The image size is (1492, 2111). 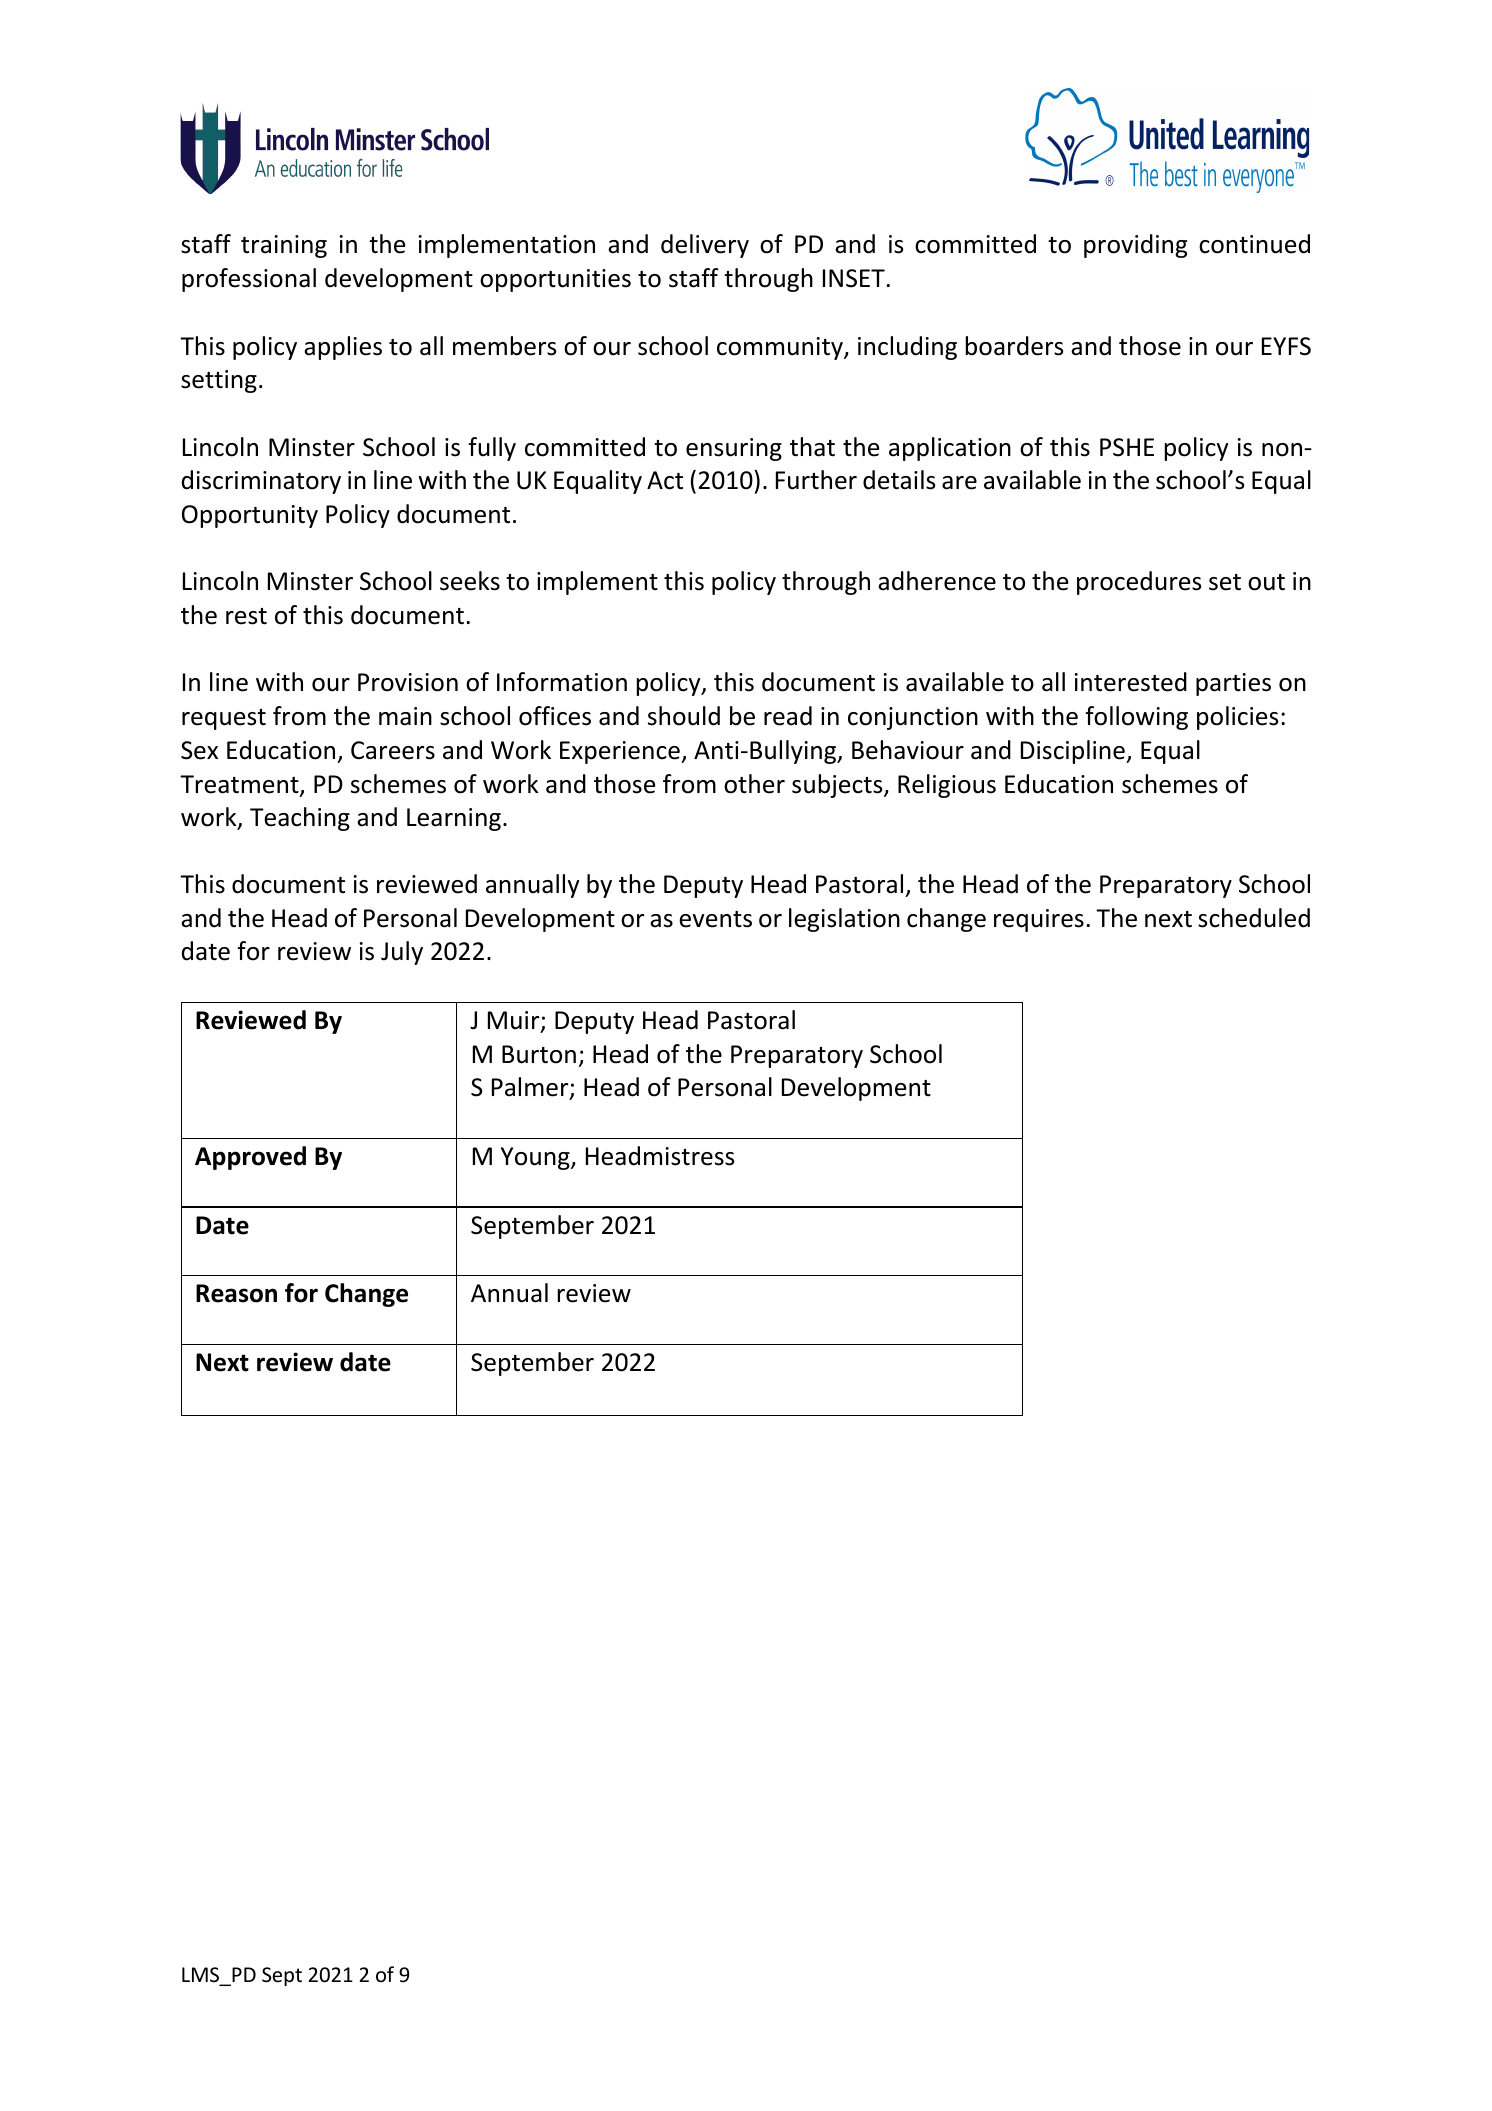 What do you see at coordinates (284, 246) in the image?
I see `training` at bounding box center [284, 246].
